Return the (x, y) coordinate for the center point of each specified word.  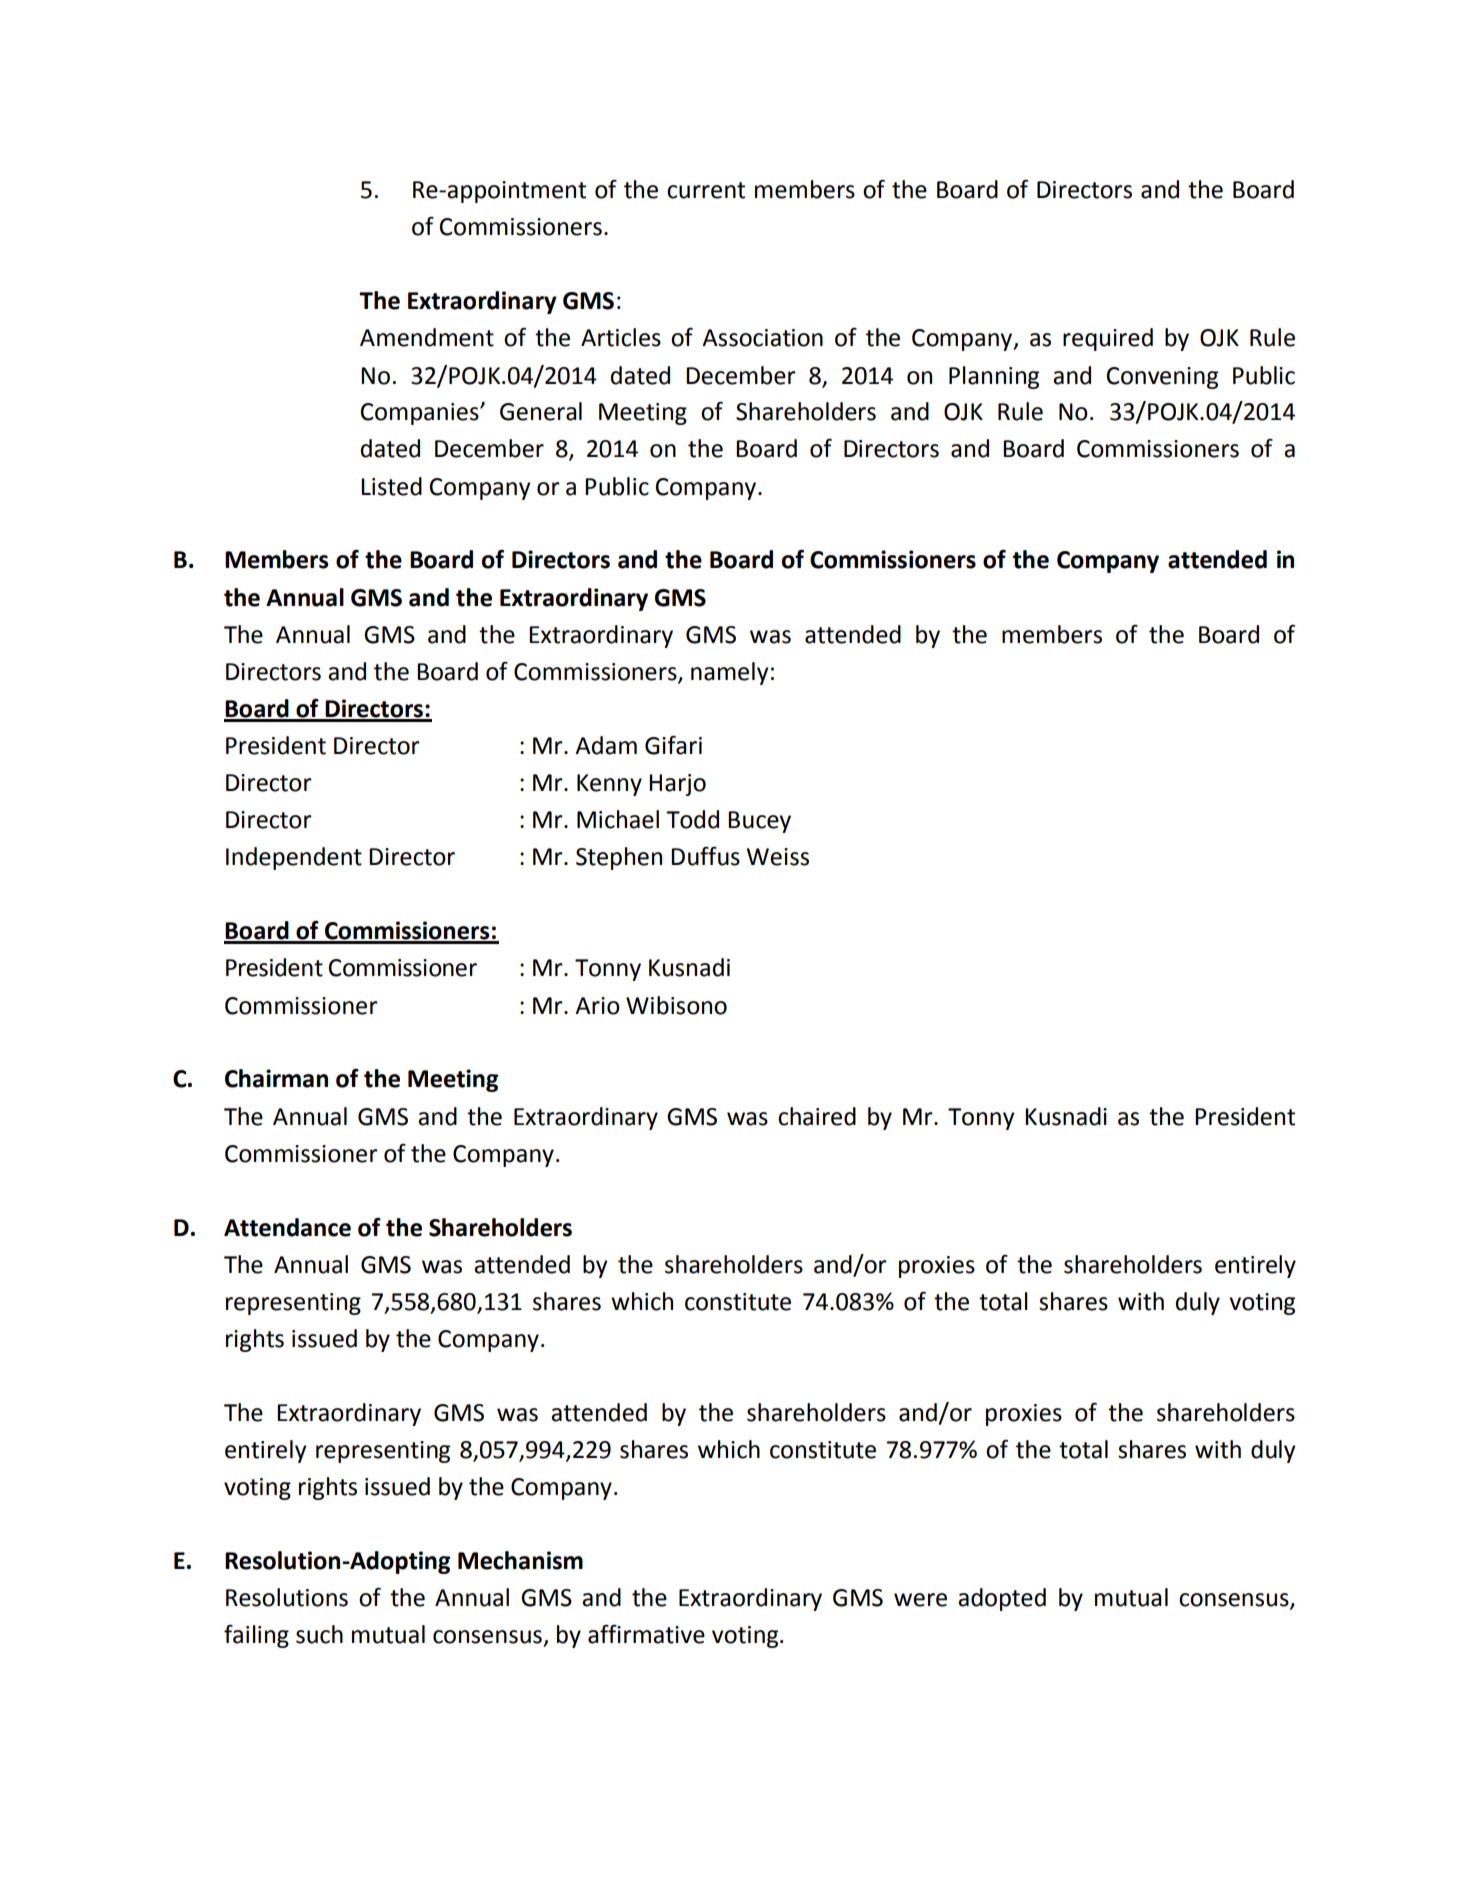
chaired (817, 1116)
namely (729, 673)
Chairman (276, 1078)
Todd (692, 819)
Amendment (427, 337)
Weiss (778, 857)
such (319, 1634)
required (1108, 339)
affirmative (646, 1634)
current (706, 190)
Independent (294, 858)
